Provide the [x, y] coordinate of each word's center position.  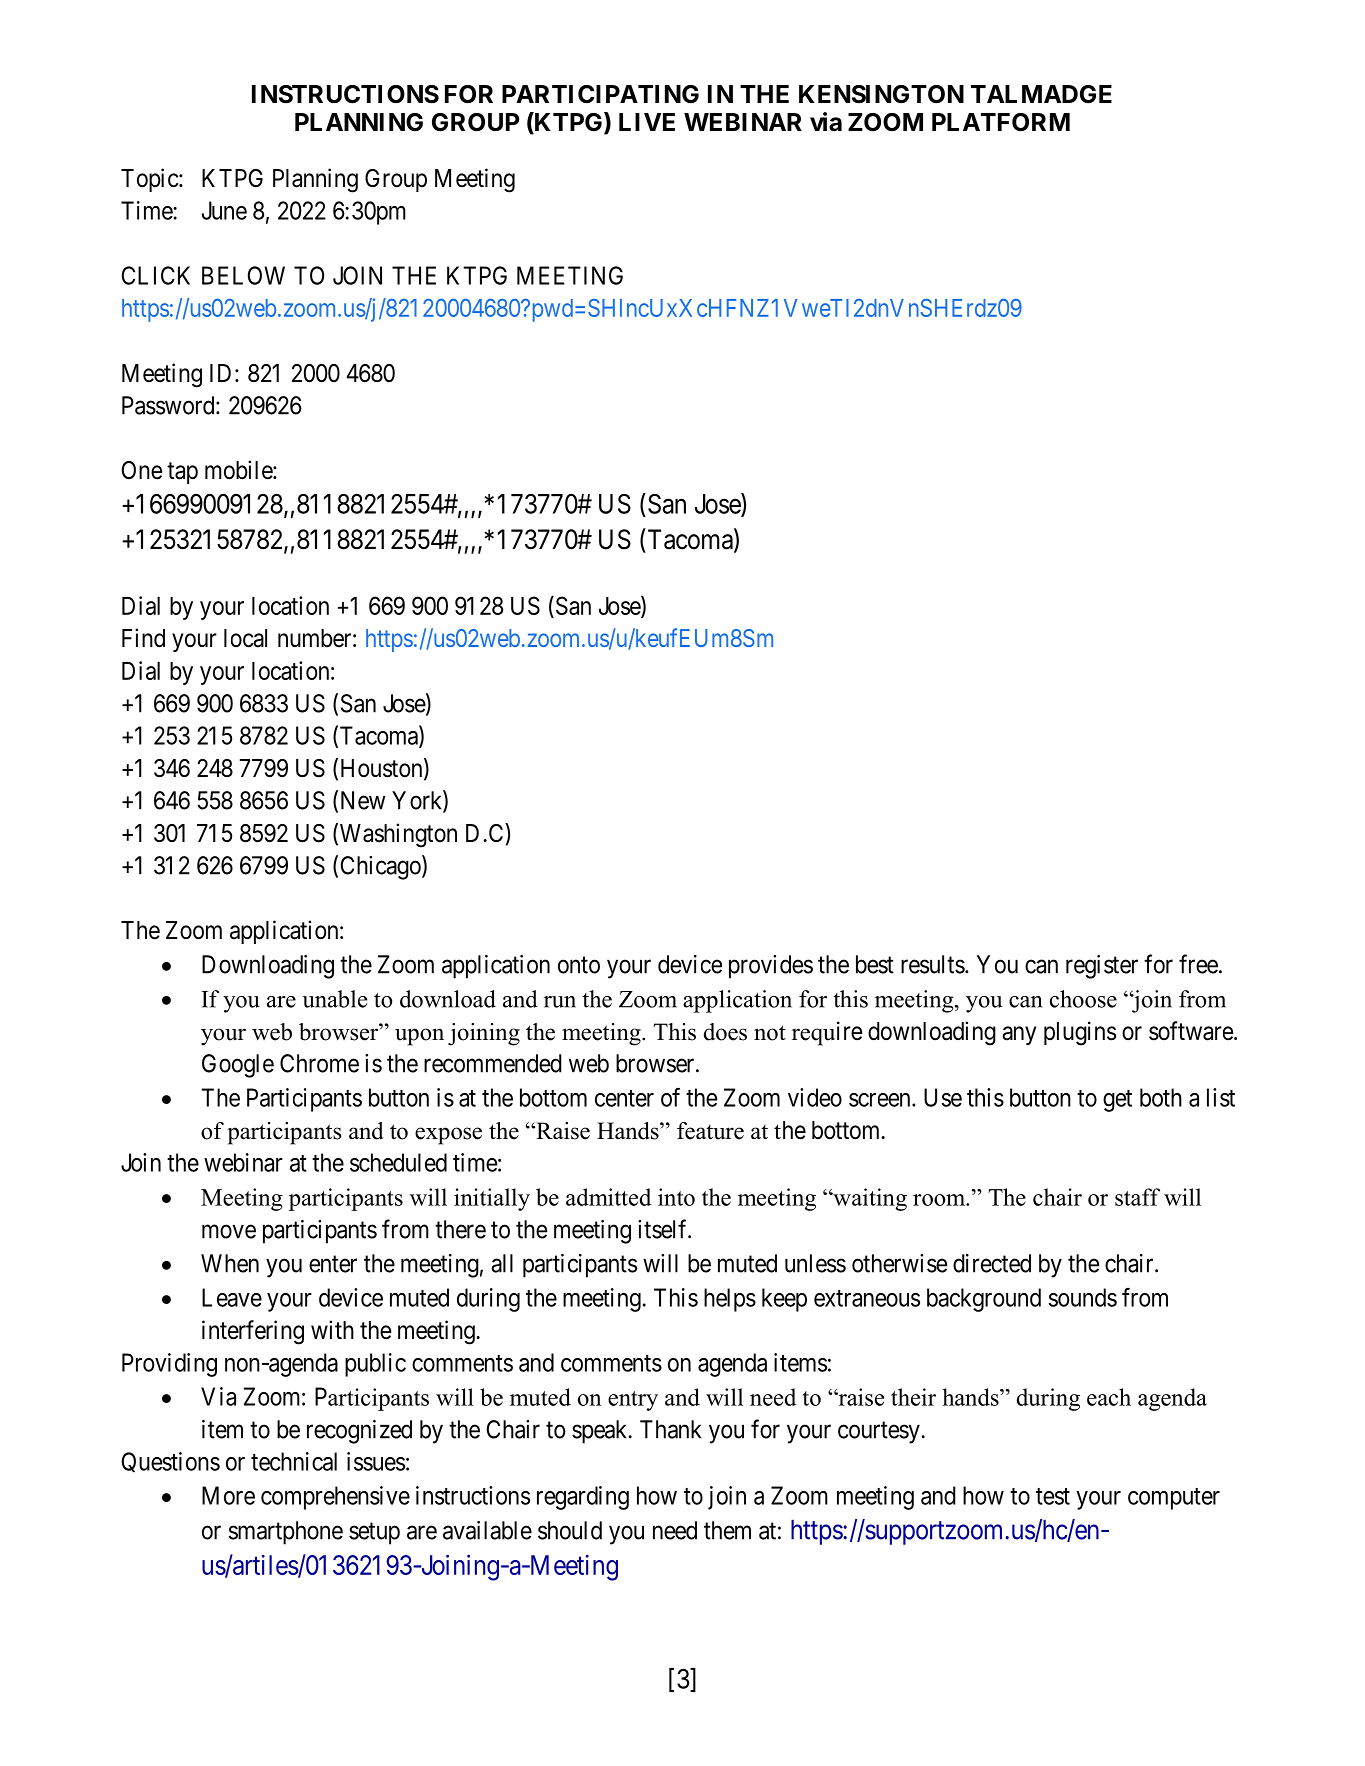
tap [182, 473]
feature [710, 1131]
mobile [239, 470]
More [228, 1495]
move [229, 1231]
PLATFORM [1001, 122]
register [1102, 967]
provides [771, 967]
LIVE [647, 122]
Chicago [382, 867]
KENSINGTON [881, 94]
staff [1137, 1197]
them [727, 1530]
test [1053, 1496]
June [224, 210]
